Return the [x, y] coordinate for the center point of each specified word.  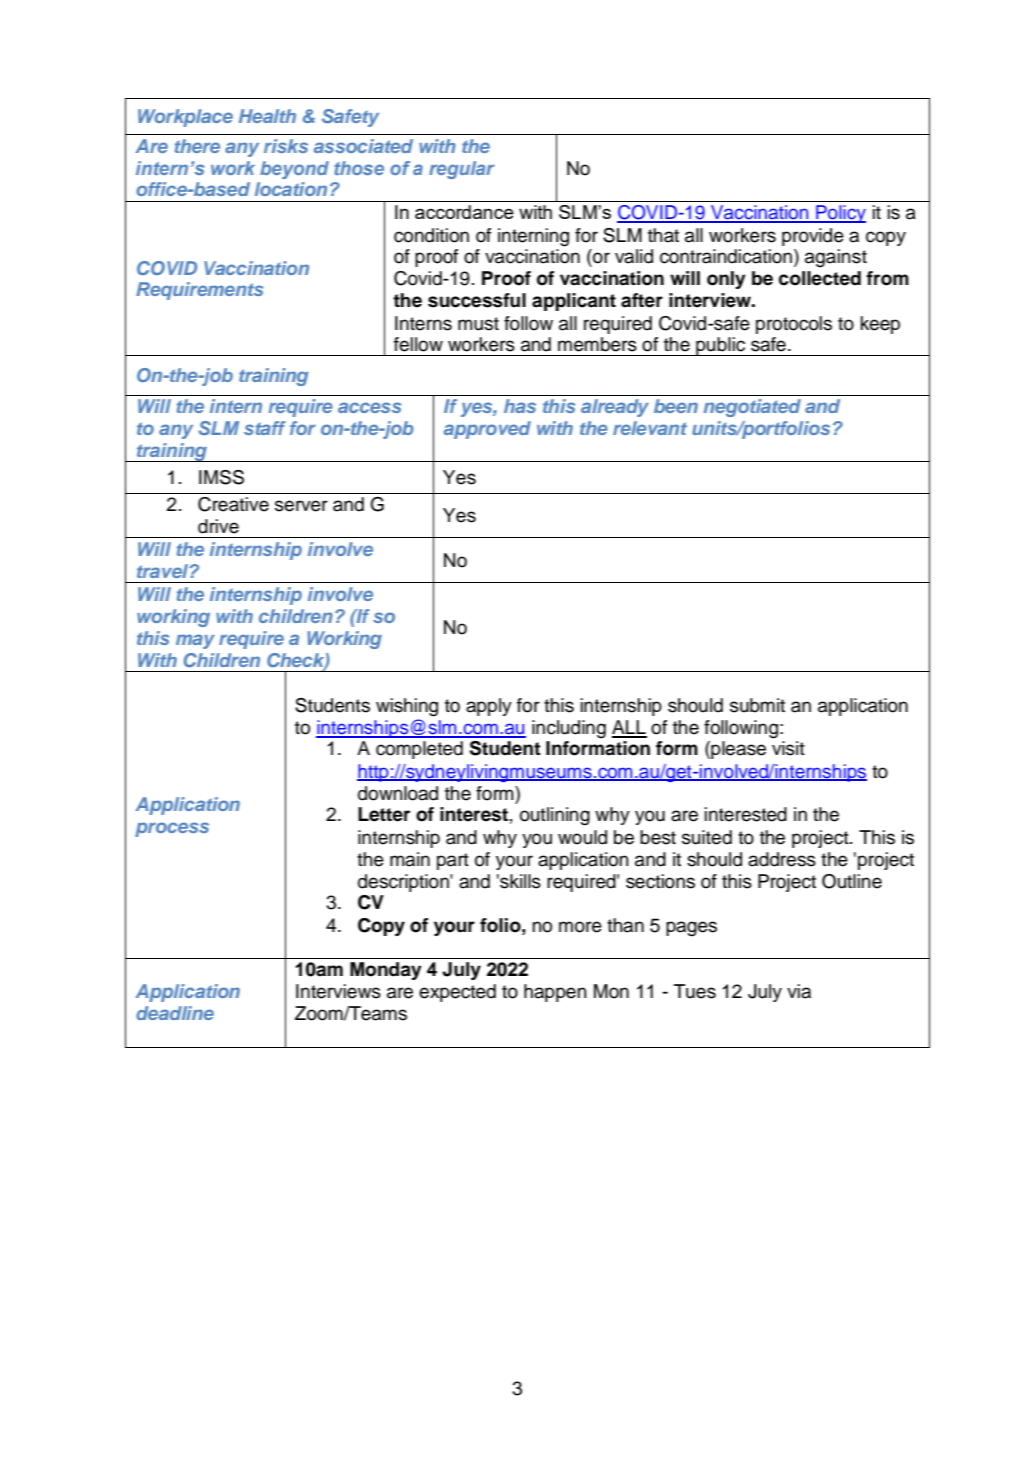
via [799, 991]
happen [555, 993]
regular [462, 170]
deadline [175, 1013]
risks [286, 146]
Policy [840, 214]
